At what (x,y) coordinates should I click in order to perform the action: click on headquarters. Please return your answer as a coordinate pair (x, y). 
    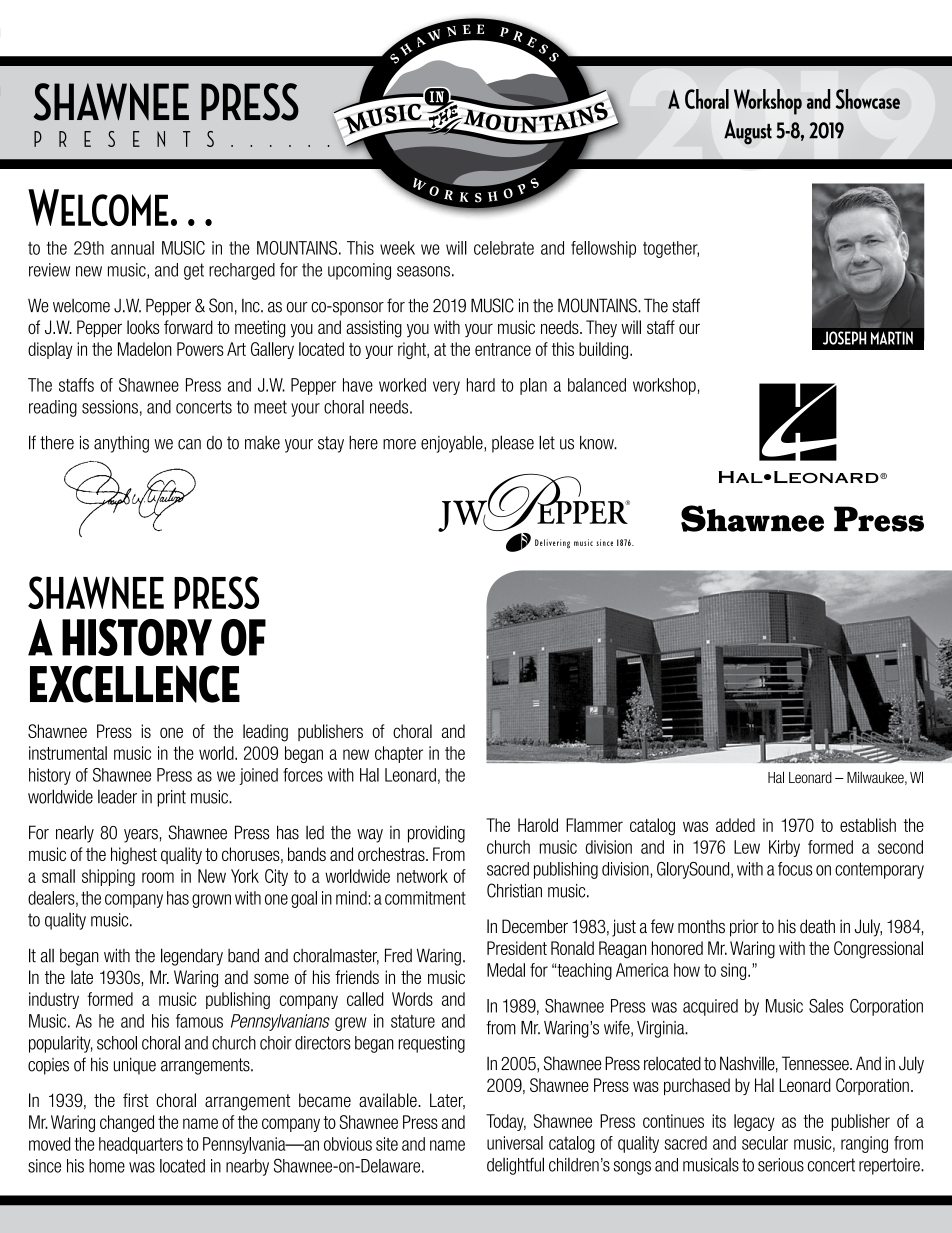
    Looking at the image, I should click on (141, 1145).
